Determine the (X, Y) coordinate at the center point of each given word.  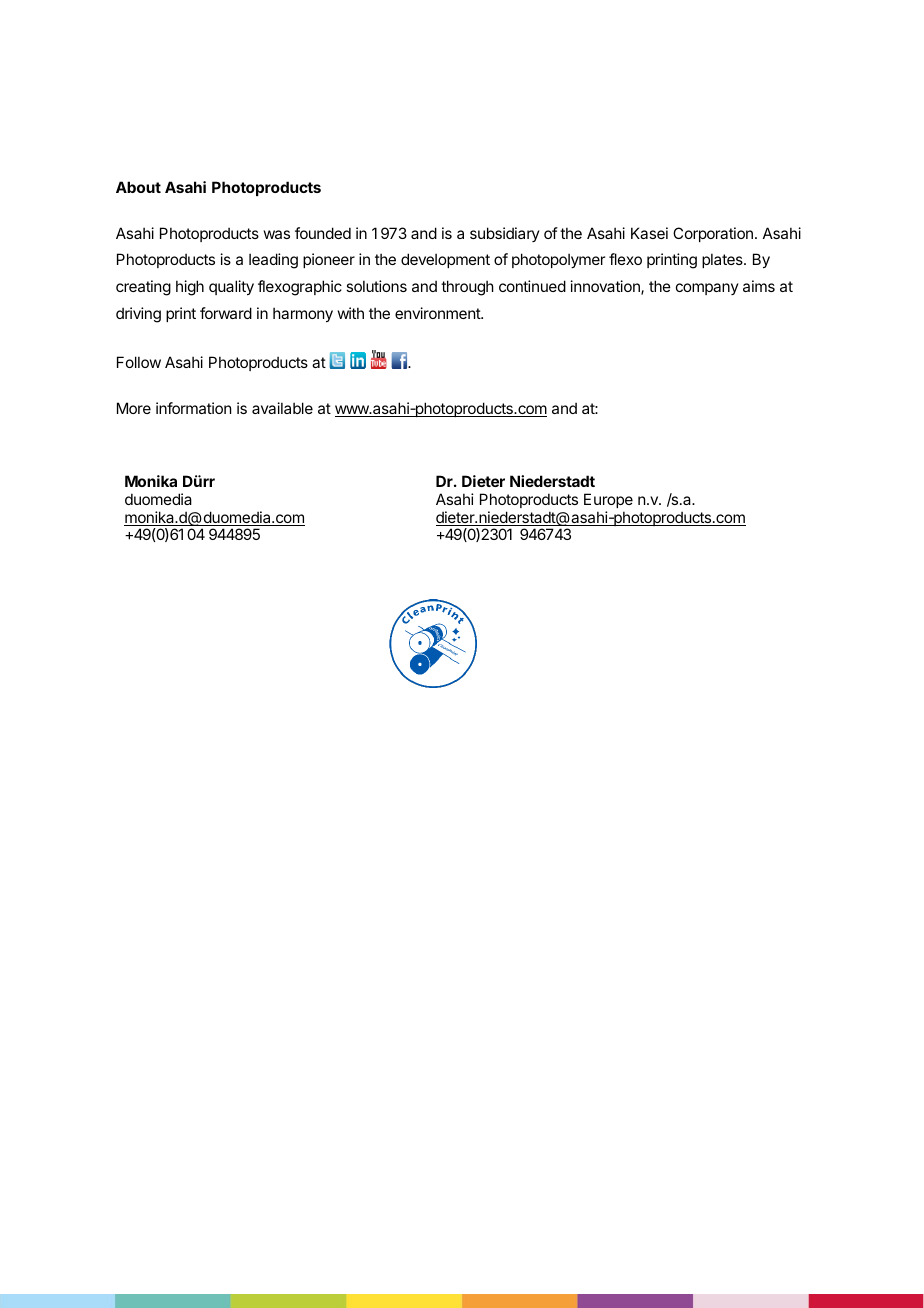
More (134, 408)
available (282, 408)
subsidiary (505, 234)
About (138, 187)
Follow (139, 362)
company (707, 289)
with (351, 313)
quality (231, 287)
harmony (303, 314)
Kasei (649, 233)
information (193, 408)
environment (438, 313)
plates (723, 260)
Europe (608, 500)
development (445, 260)
